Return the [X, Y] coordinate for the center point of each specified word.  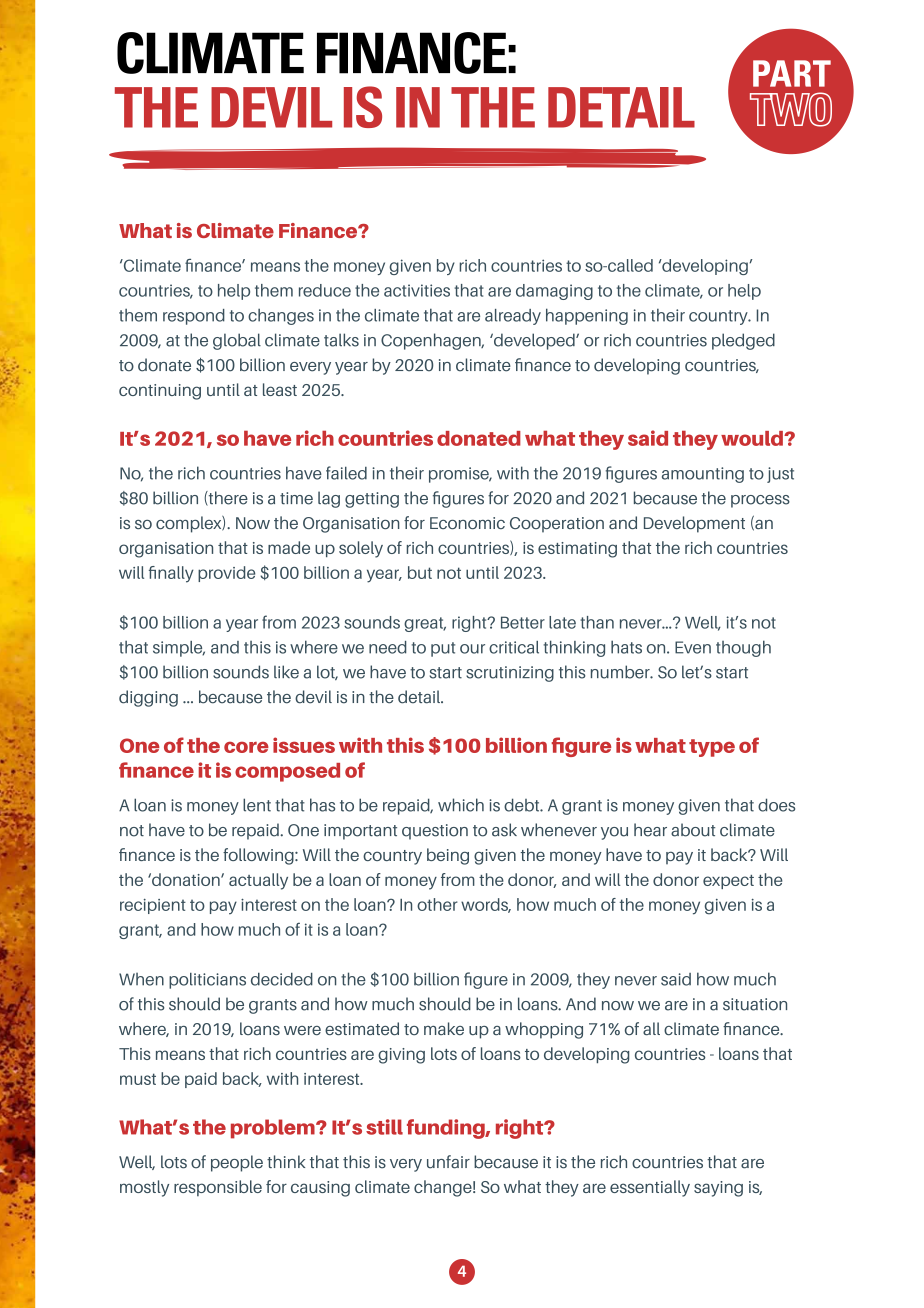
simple [179, 649]
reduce [325, 290]
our [472, 649]
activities [417, 290]
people [237, 1163]
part [792, 73]
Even [693, 647]
